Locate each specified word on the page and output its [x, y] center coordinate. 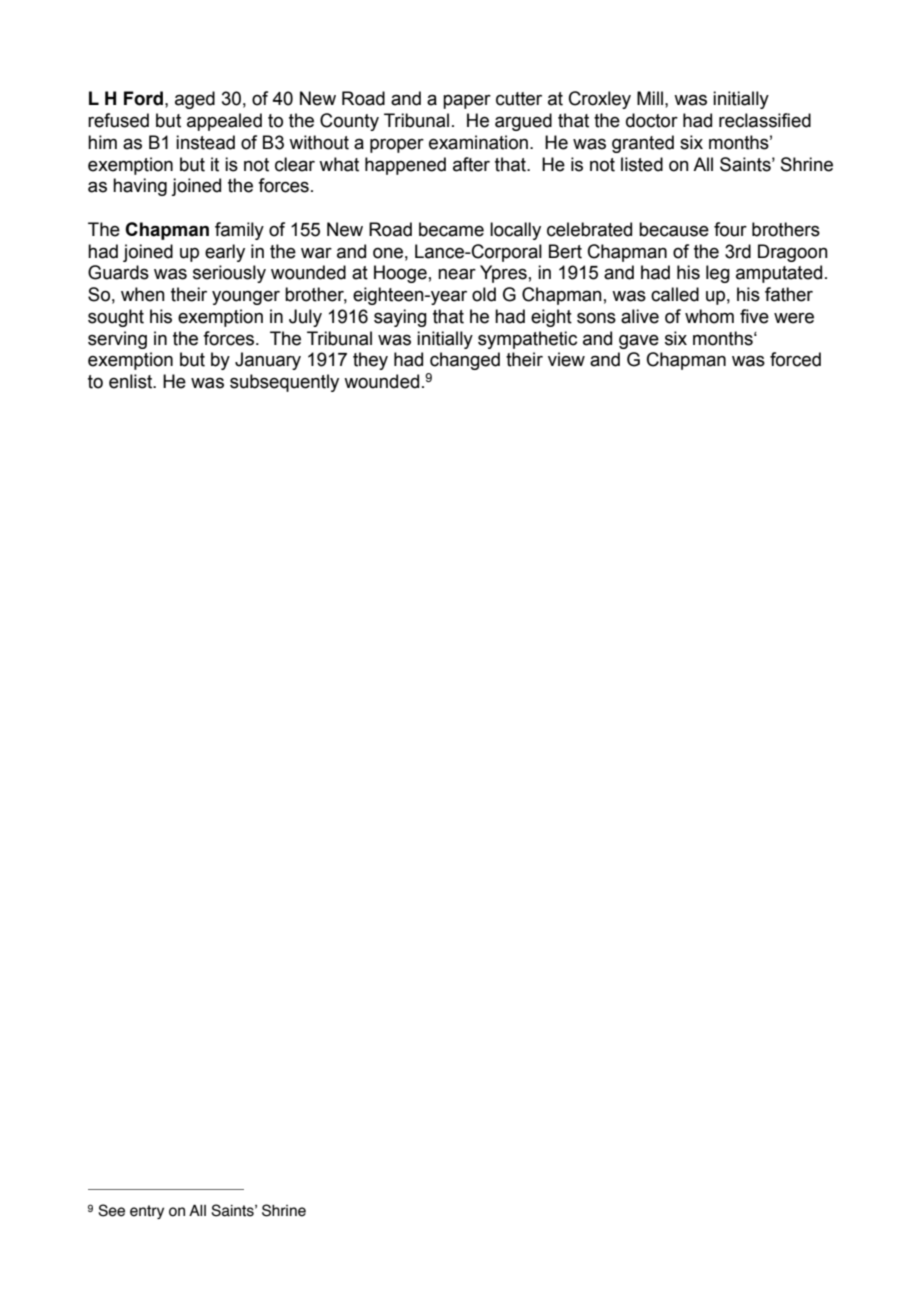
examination [478, 142]
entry [147, 1212]
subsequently [284, 383]
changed [465, 361]
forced [795, 359]
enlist [132, 381]
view [566, 359]
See [111, 1210]
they [370, 361]
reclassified [765, 120]
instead [205, 142]
